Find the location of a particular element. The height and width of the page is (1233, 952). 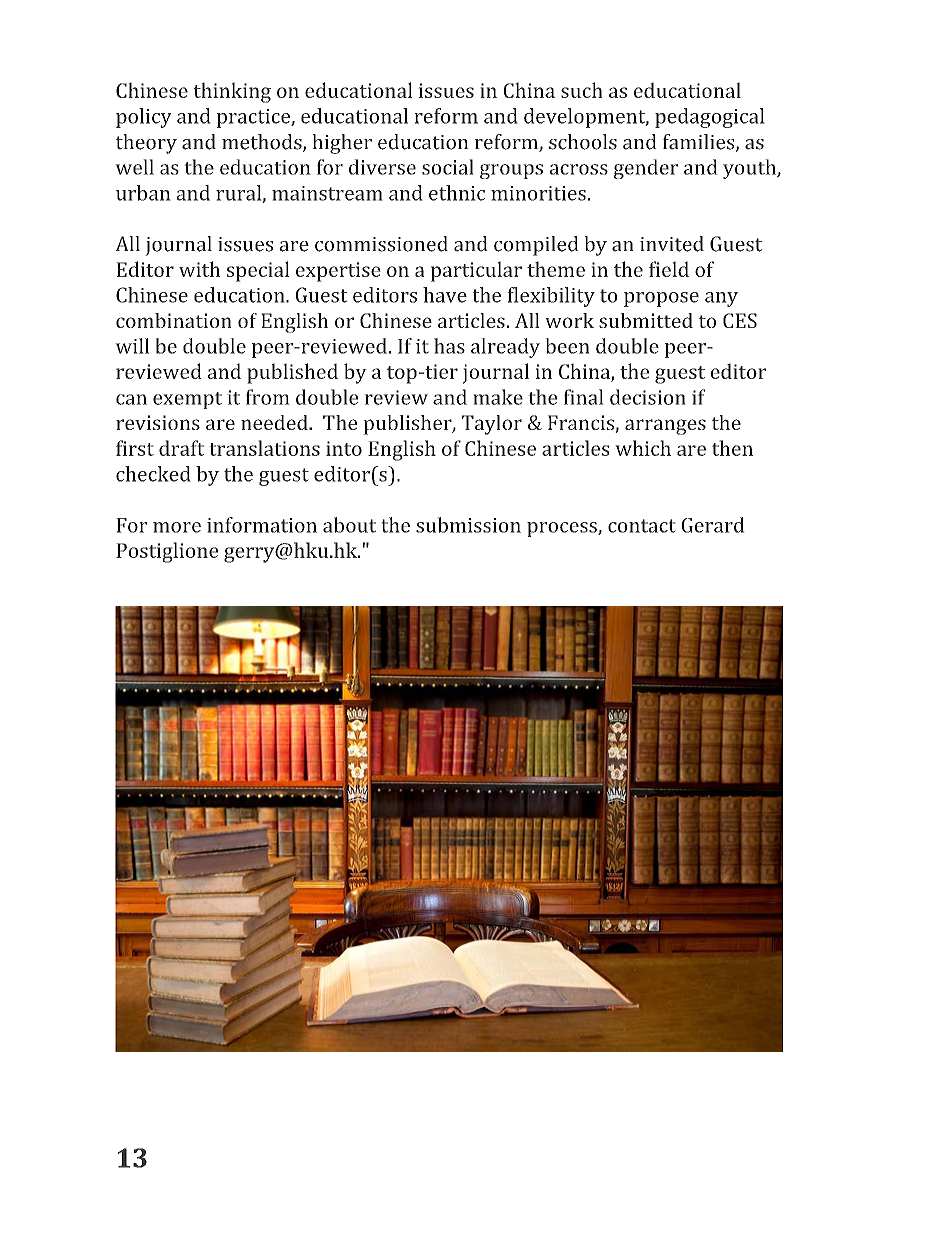

make is located at coordinates (498, 397).
